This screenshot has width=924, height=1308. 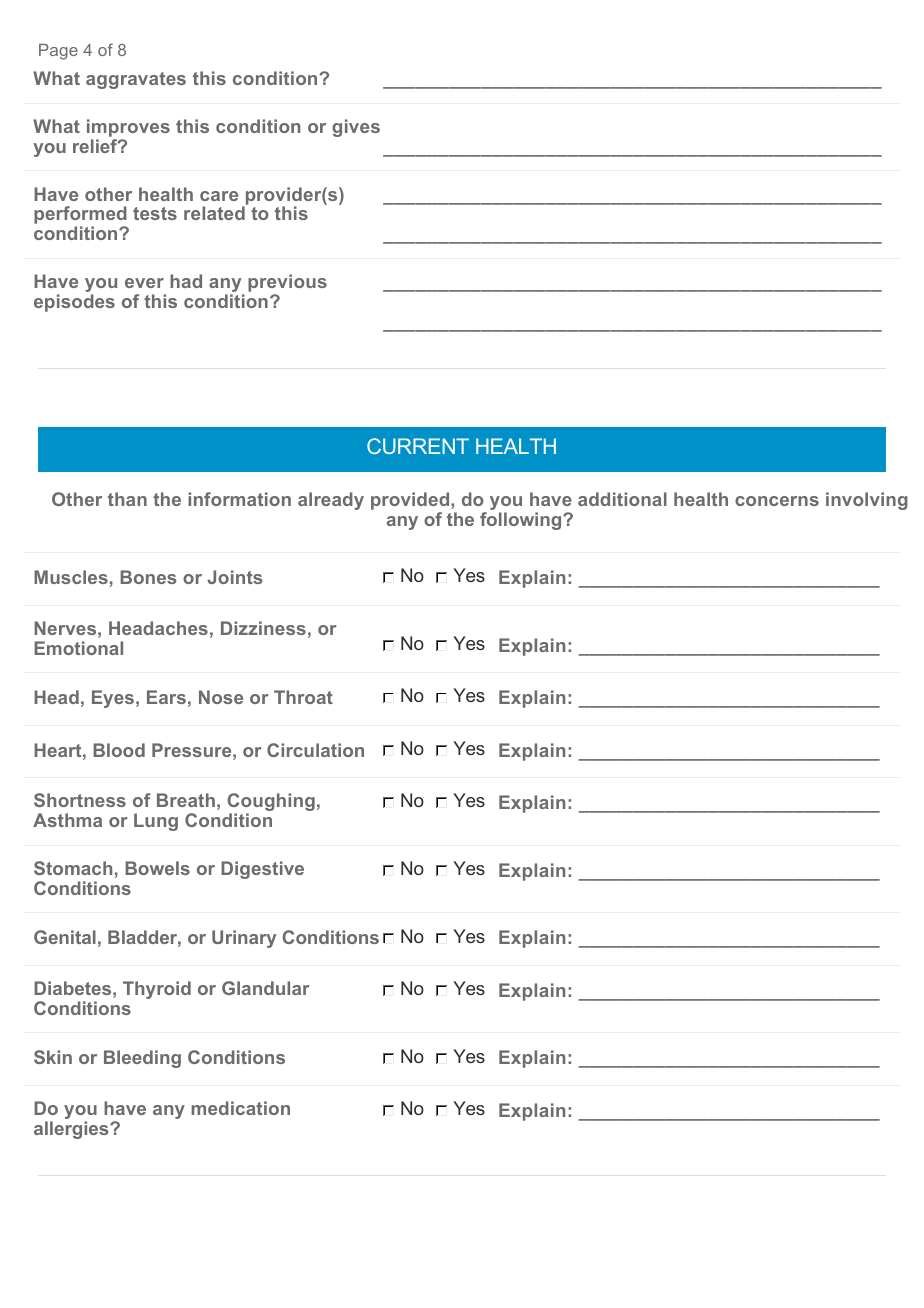 What do you see at coordinates (867, 501) in the screenshot?
I see `involving` at bounding box center [867, 501].
